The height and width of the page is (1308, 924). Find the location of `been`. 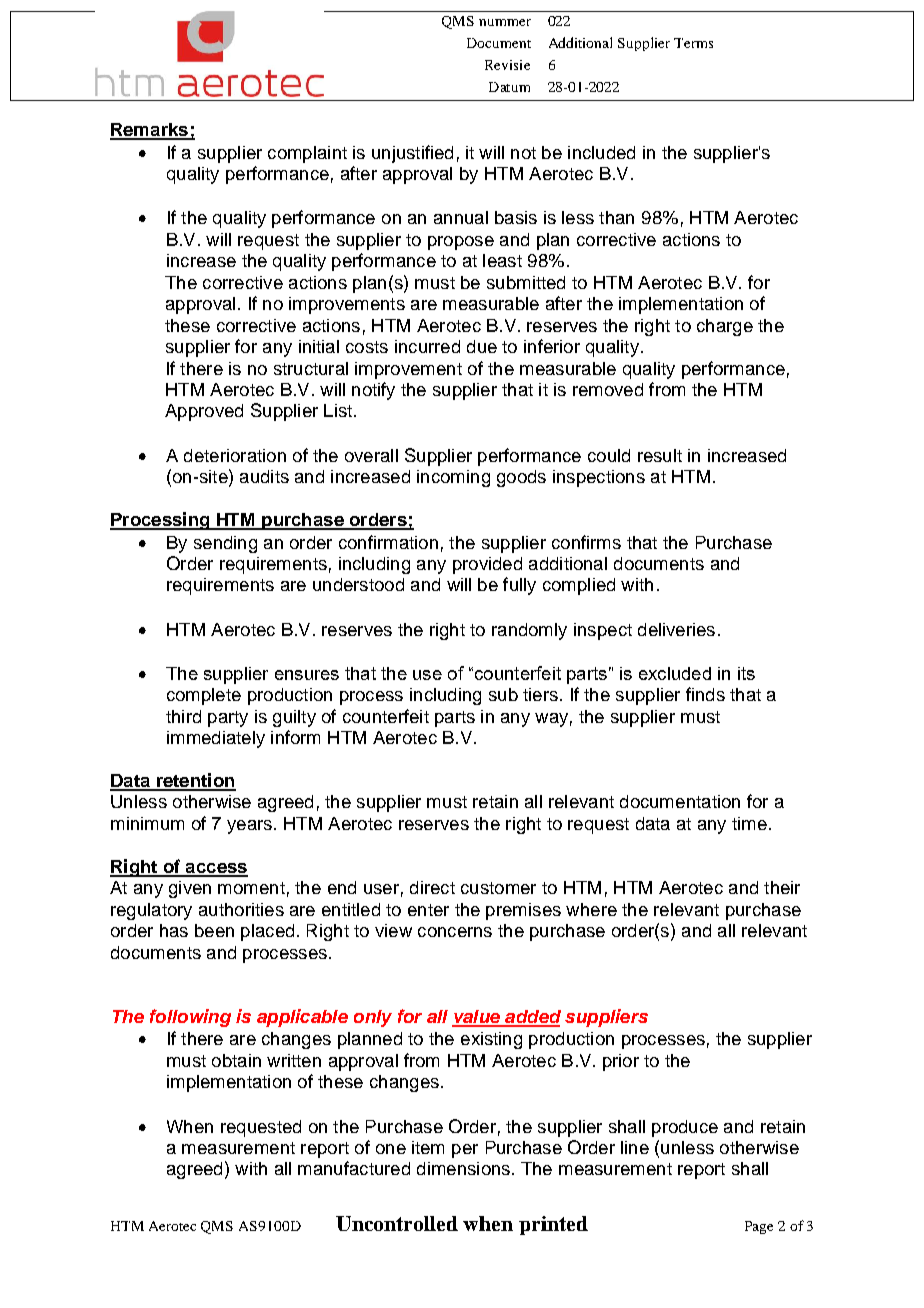

been is located at coordinates (214, 930).
